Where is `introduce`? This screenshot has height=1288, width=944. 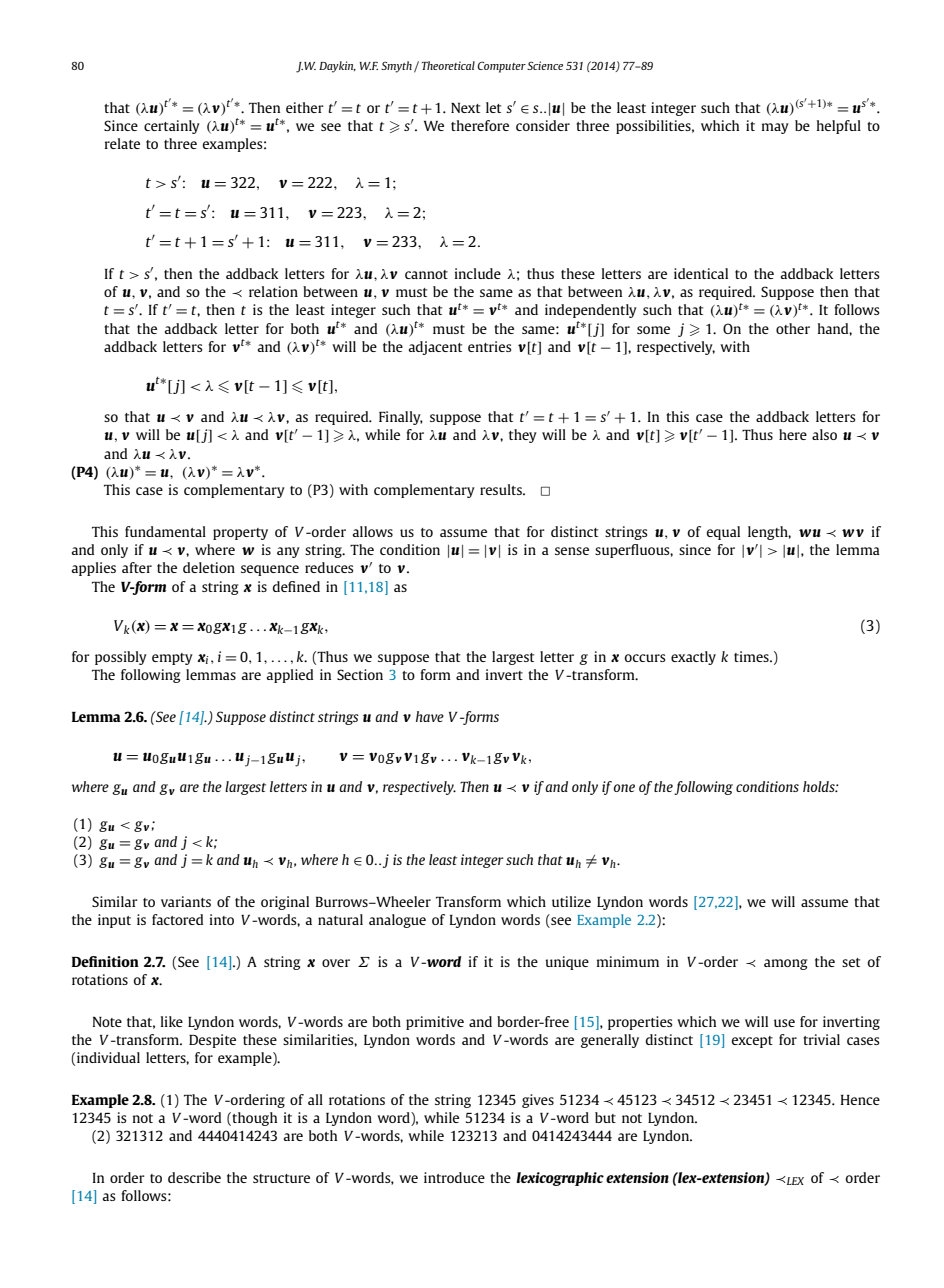 introduce is located at coordinates (454, 1177).
